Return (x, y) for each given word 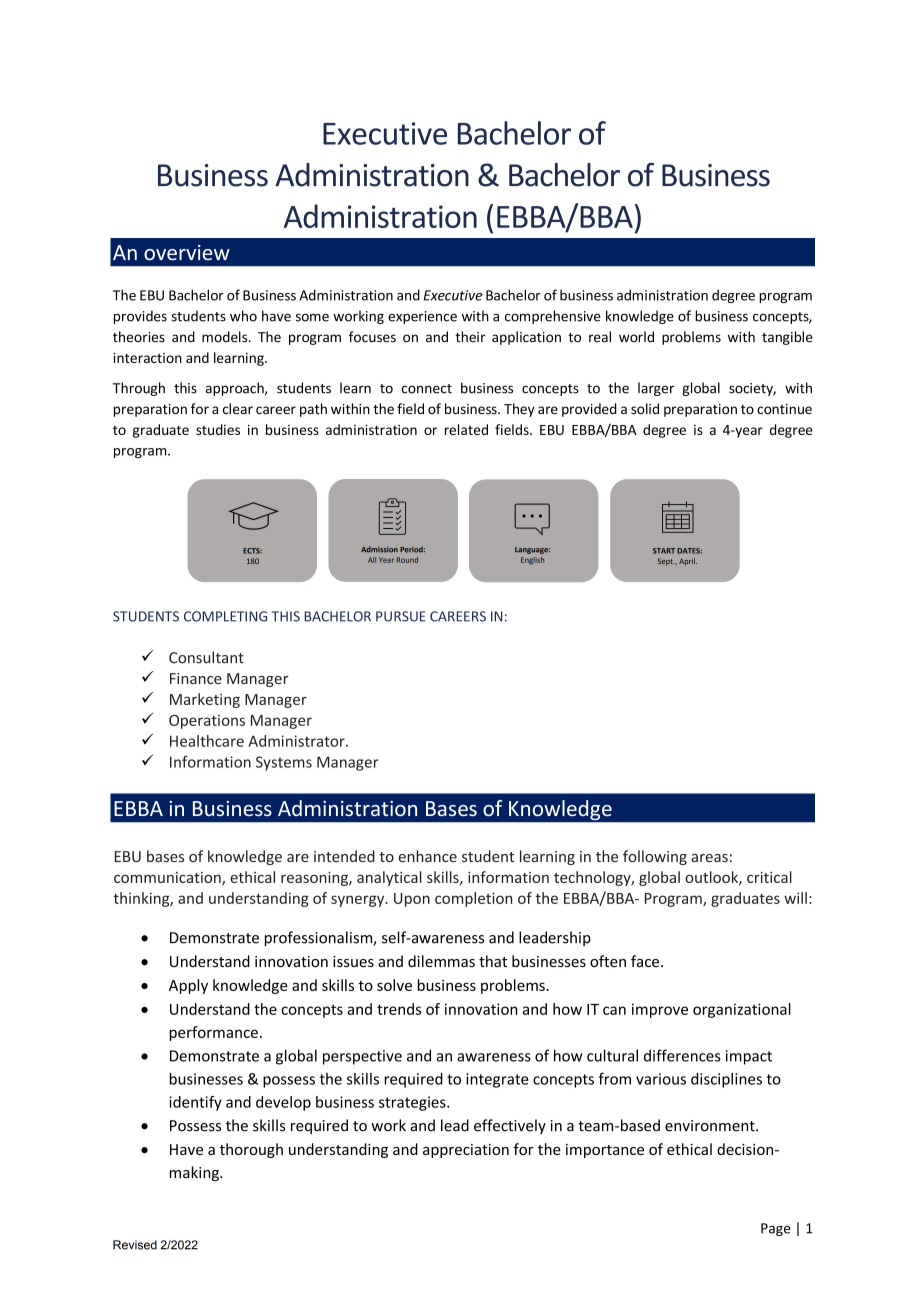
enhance (428, 856)
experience (422, 317)
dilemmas (441, 961)
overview (187, 253)
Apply (188, 986)
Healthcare (207, 741)
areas (709, 858)
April (688, 562)
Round (407, 560)
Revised (135, 1245)
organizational (742, 1010)
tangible (787, 338)
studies (218, 429)
